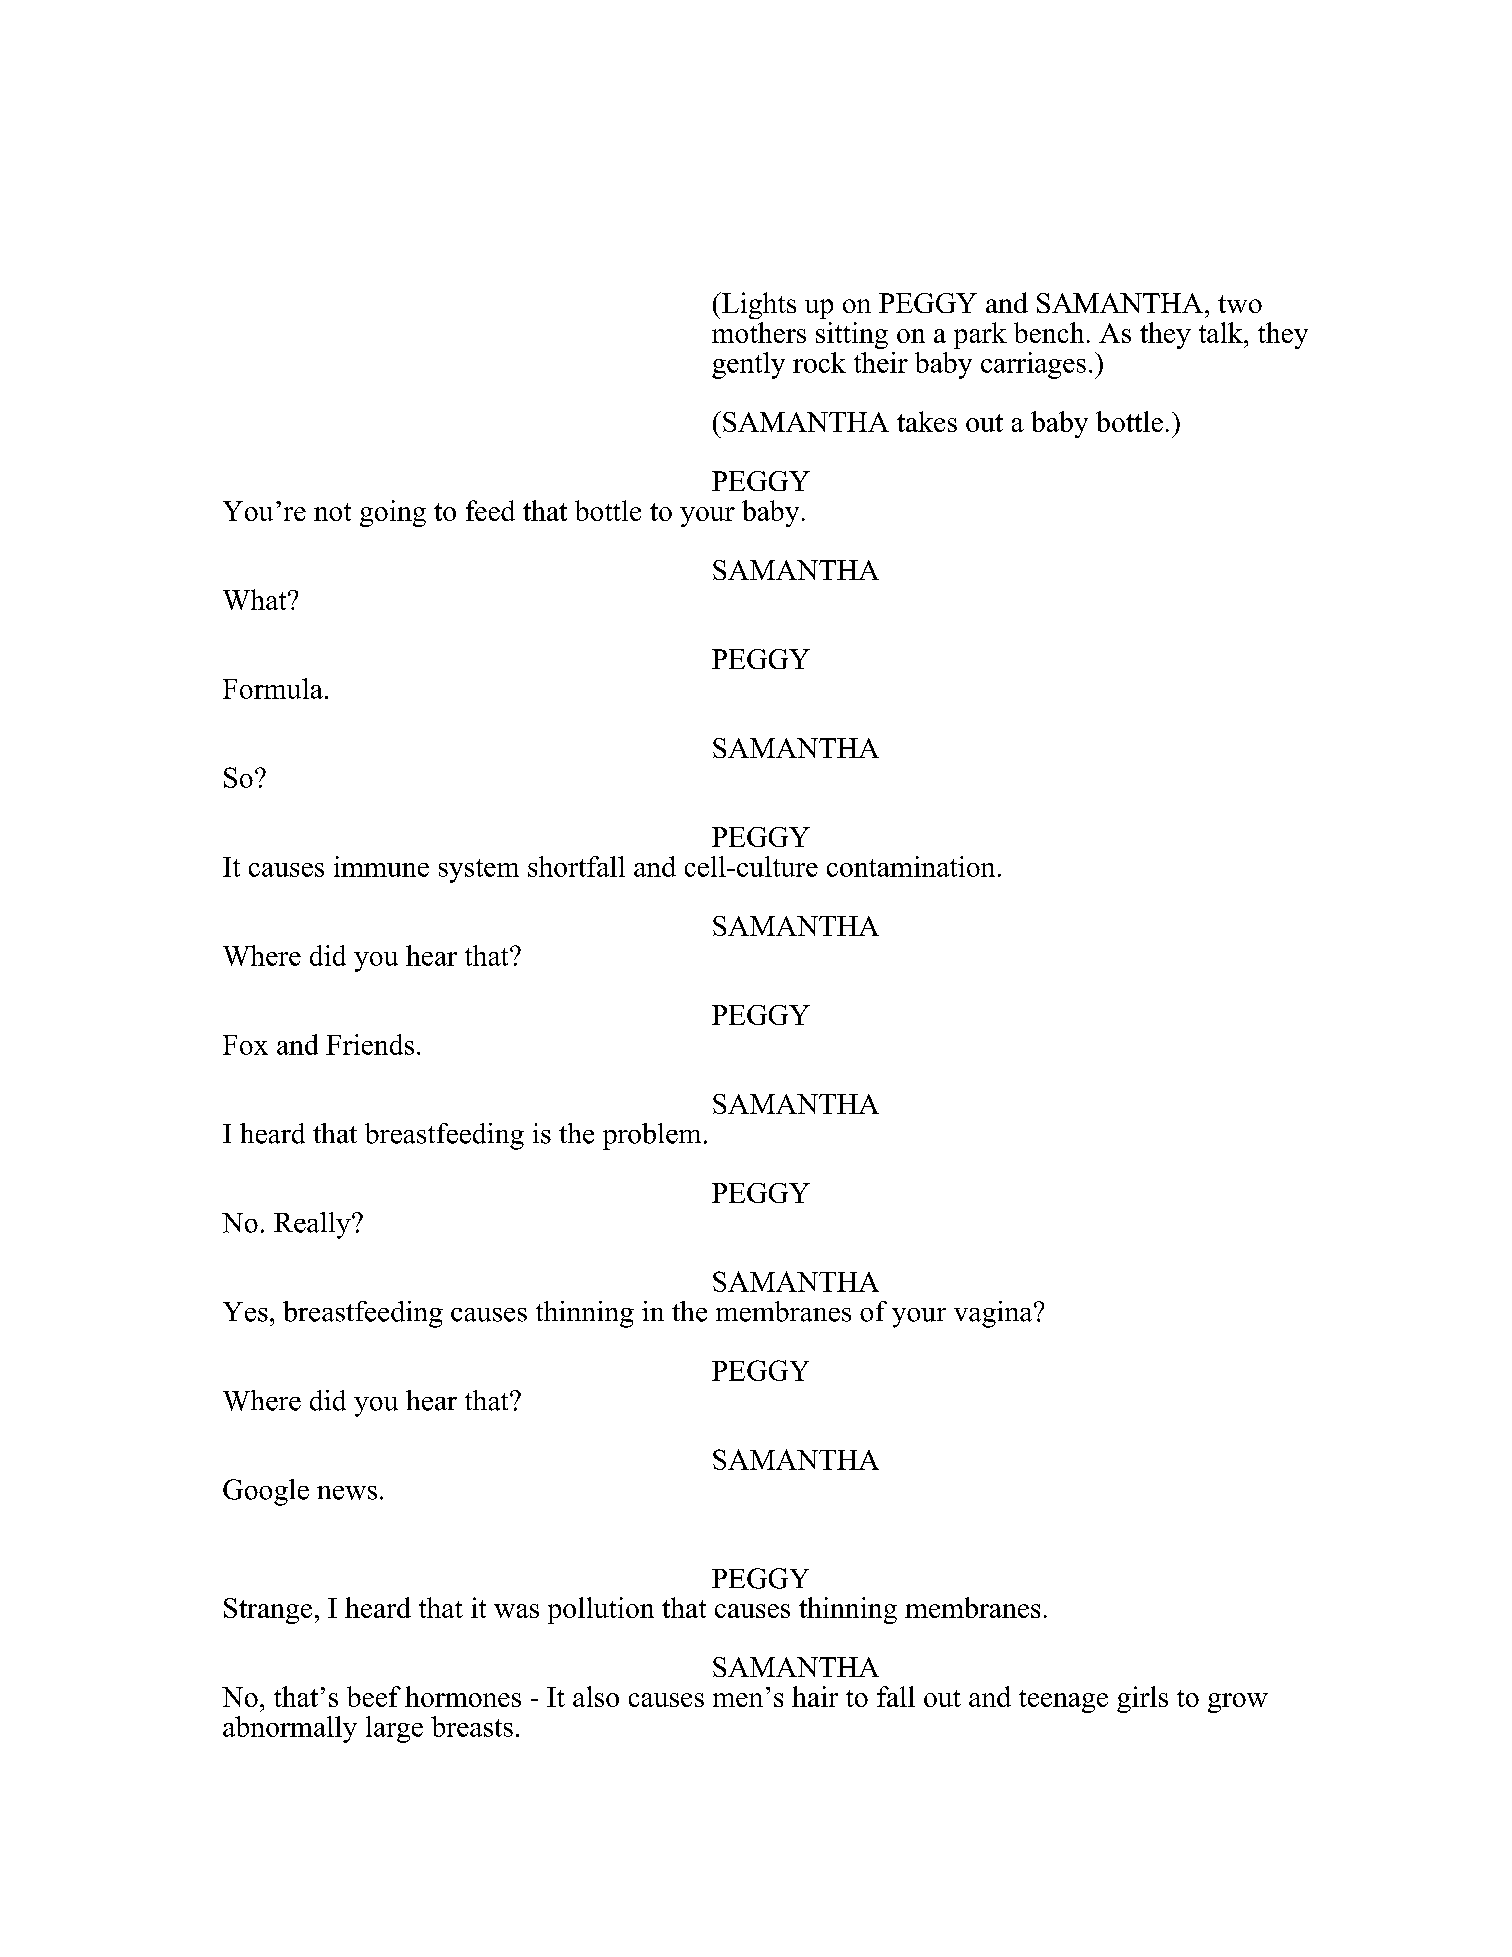  Describe the element at coordinates (370, 1044) in the screenshot. I see `Friends` at that location.
